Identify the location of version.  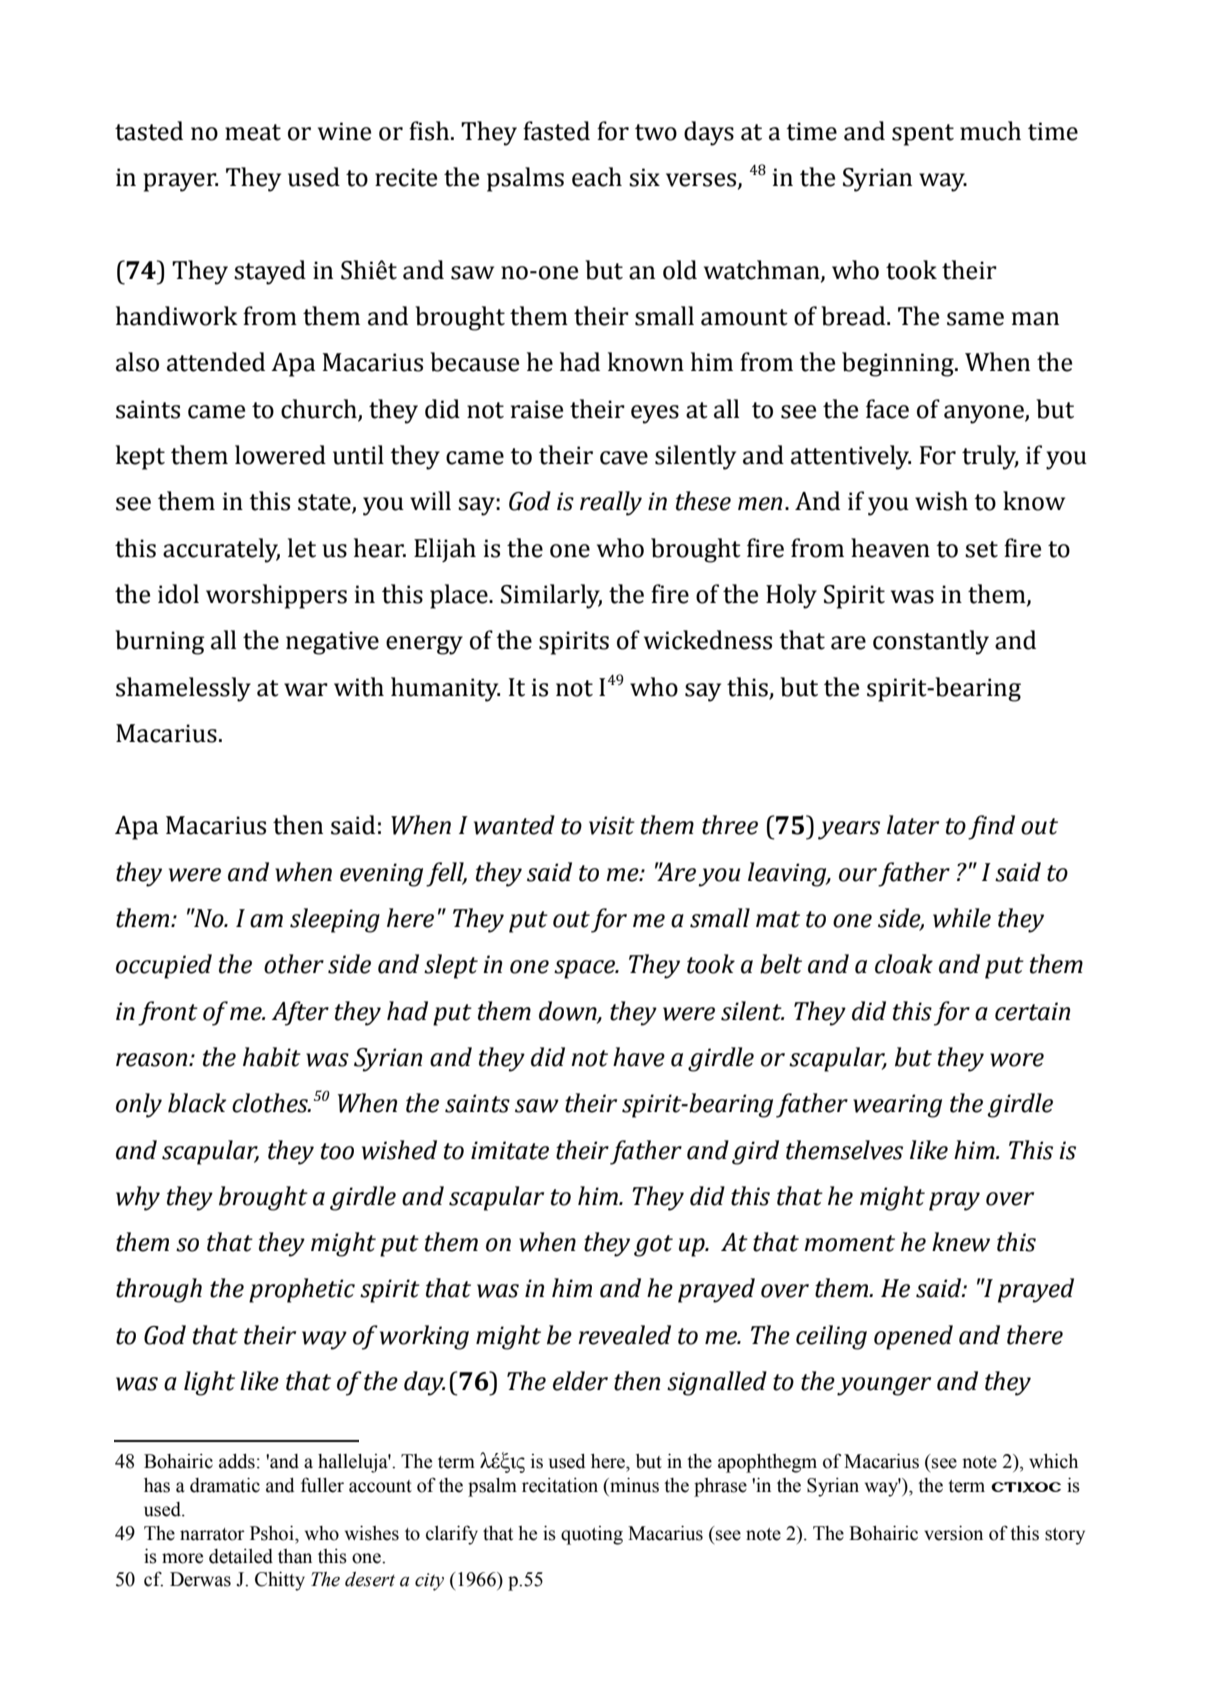
(953, 1533).
